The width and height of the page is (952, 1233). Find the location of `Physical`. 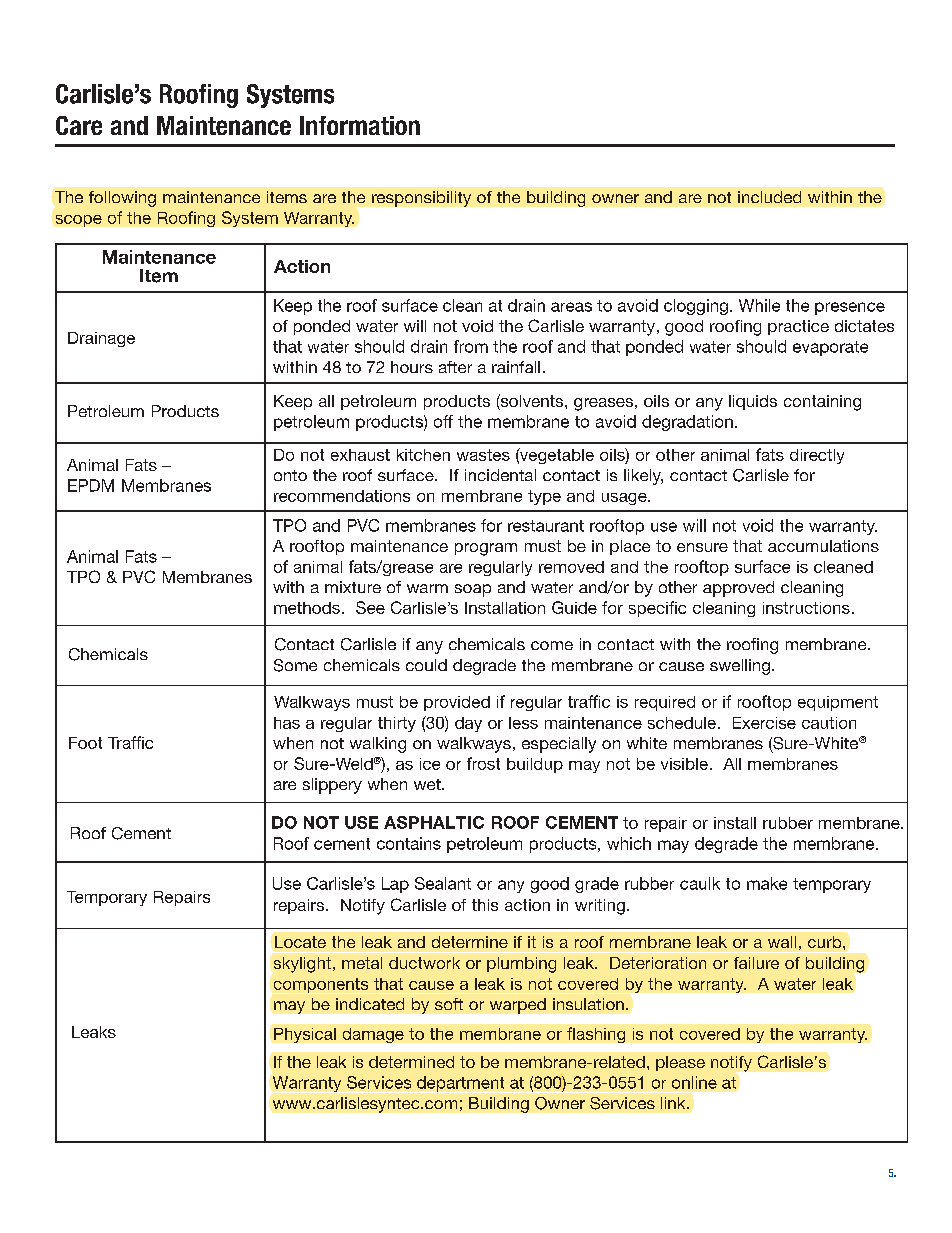

Physical is located at coordinates (305, 1035).
